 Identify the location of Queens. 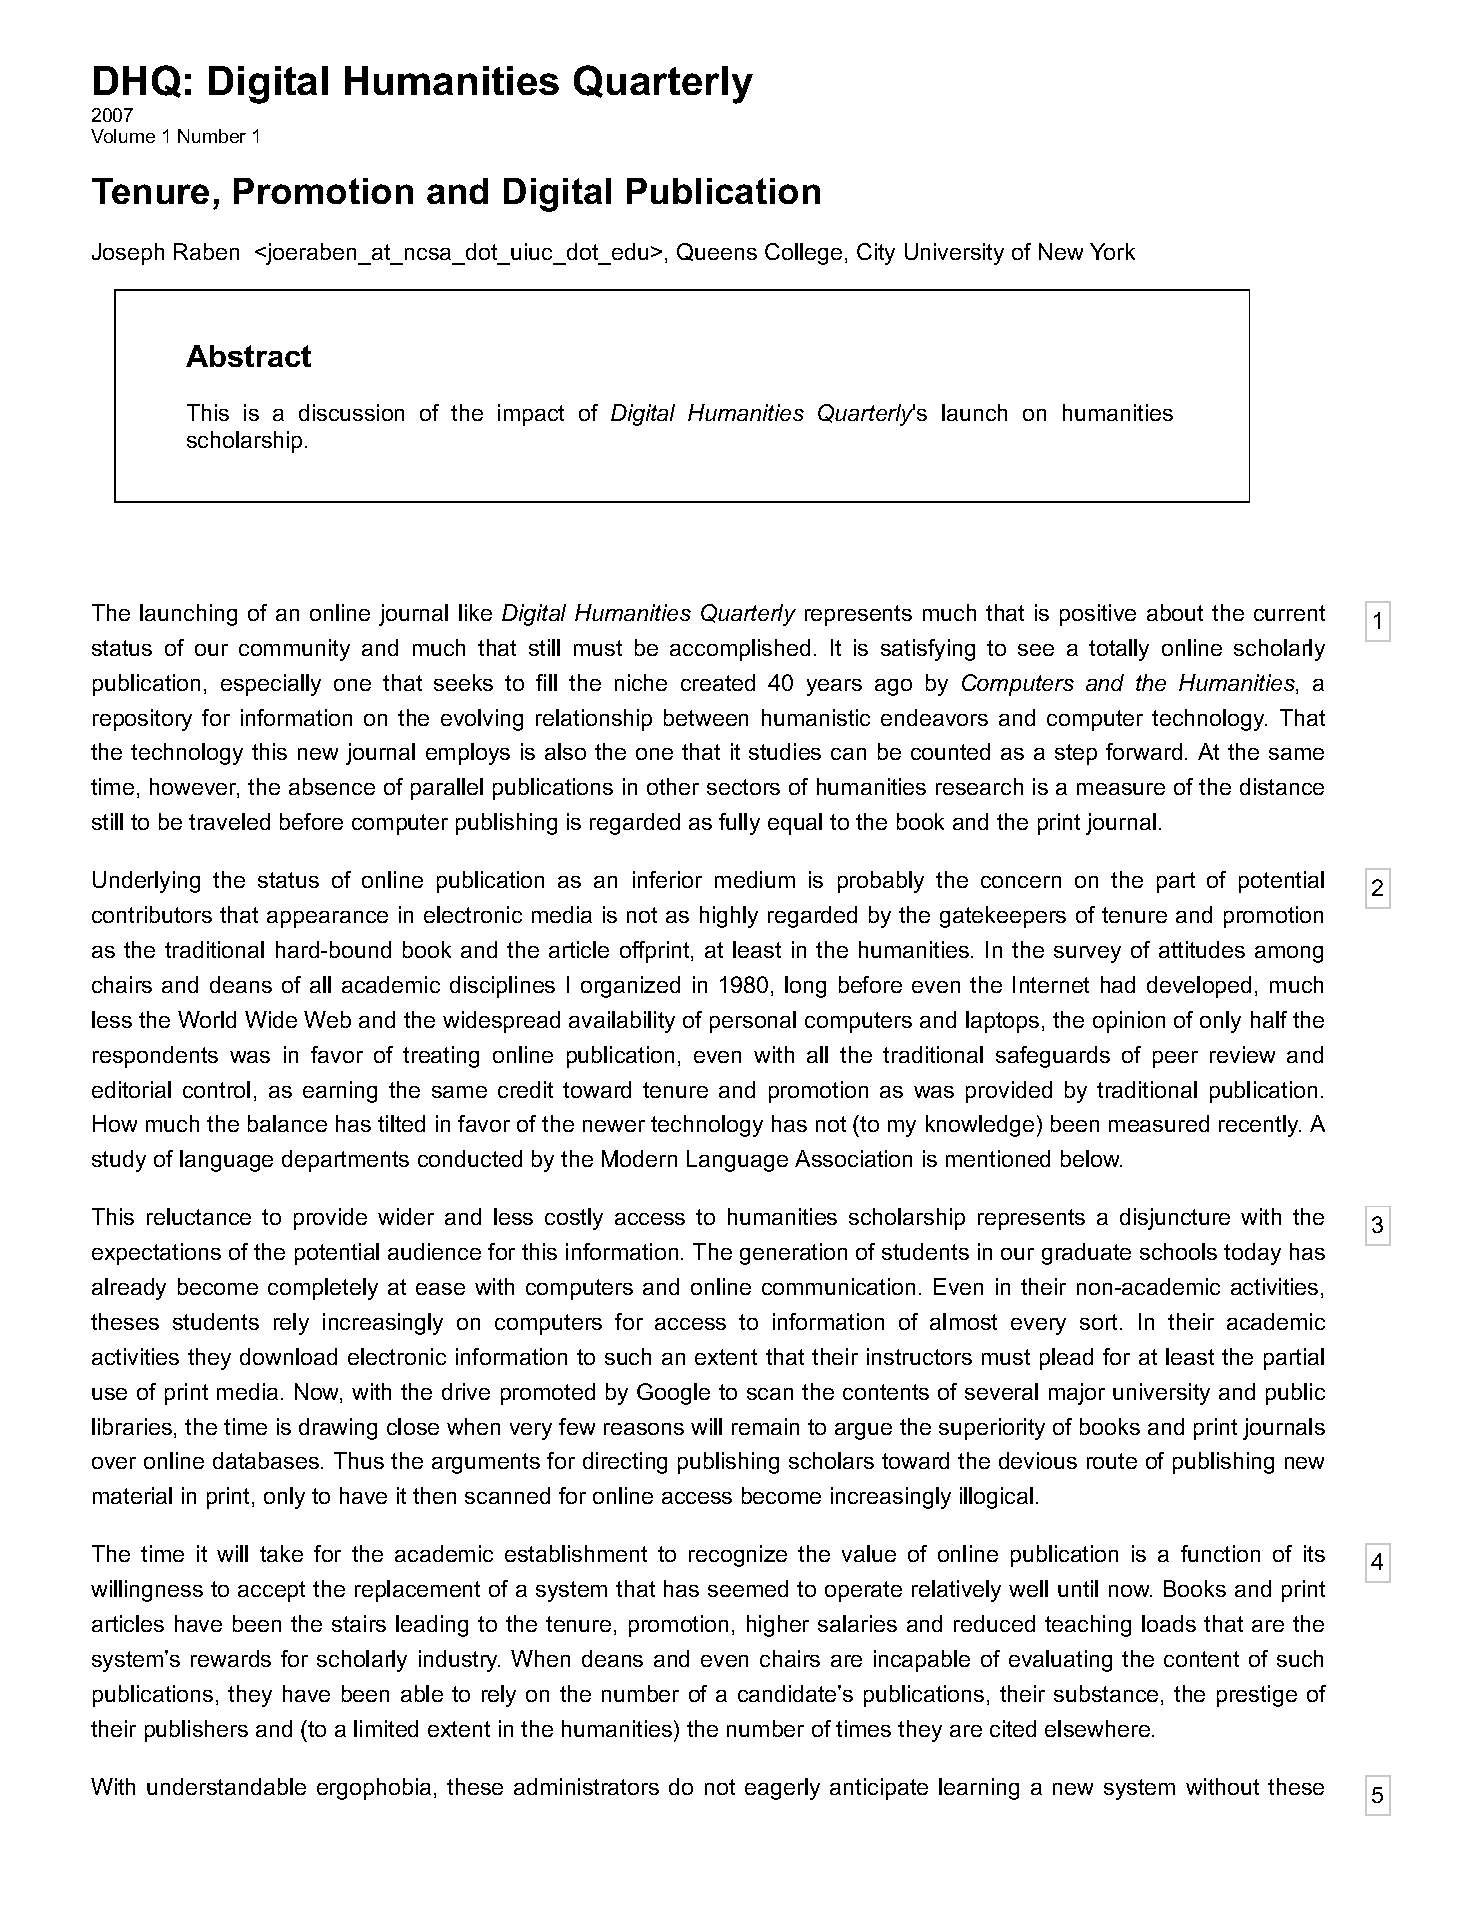
(717, 252).
